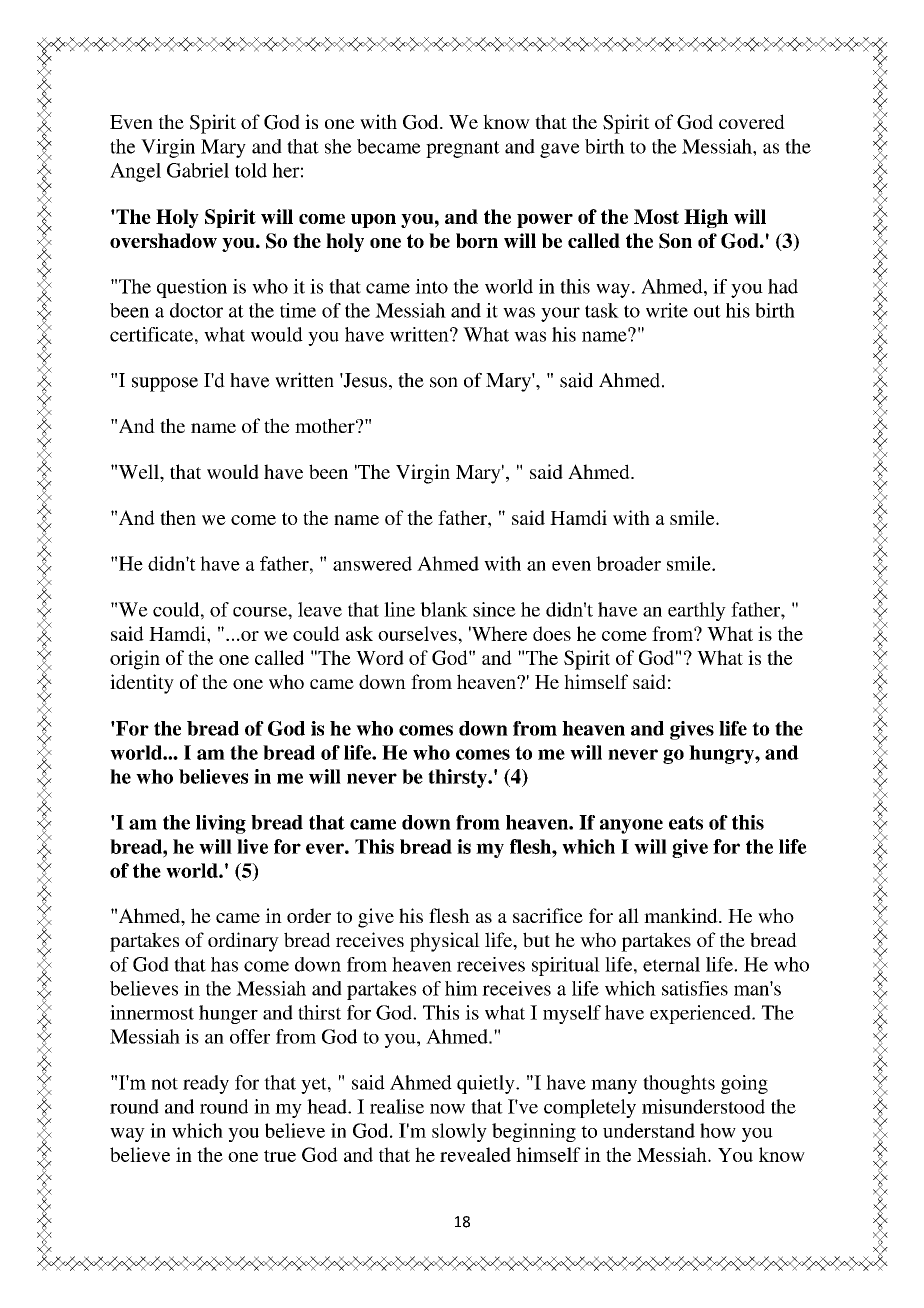 Image resolution: width=924 pixels, height=1308 pixels. Describe the element at coordinates (752, 121) in the screenshot. I see `covered` at that location.
